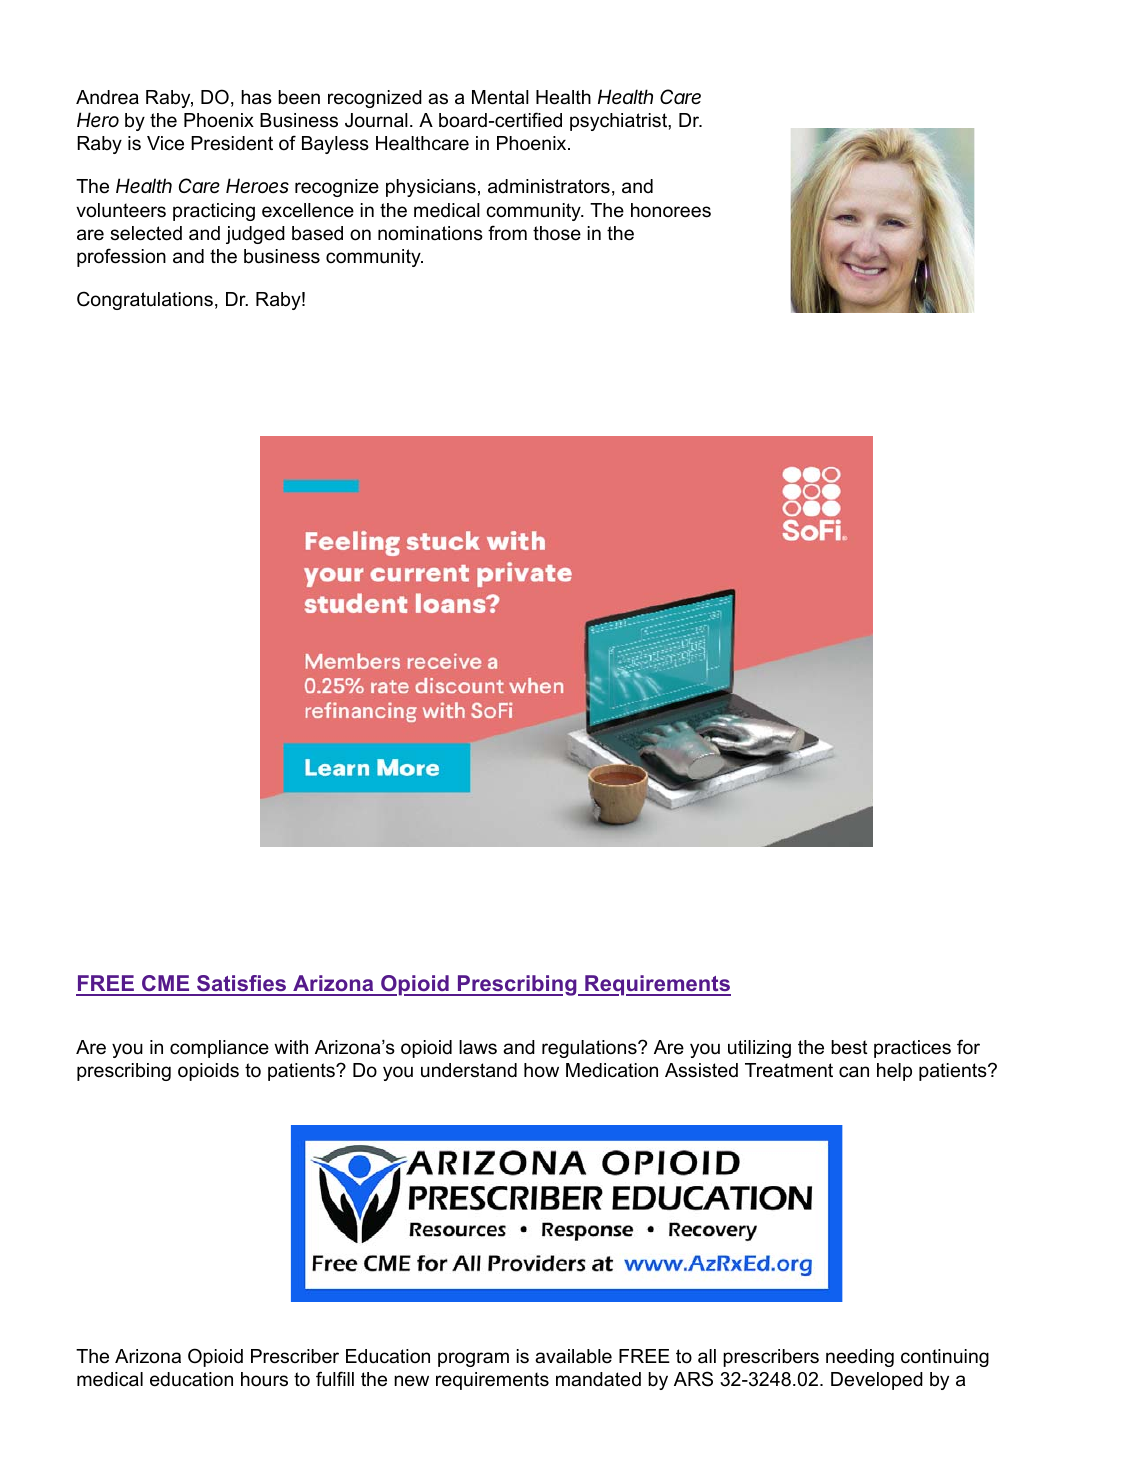  Describe the element at coordinates (264, 1379) in the screenshot. I see `hours` at that location.
